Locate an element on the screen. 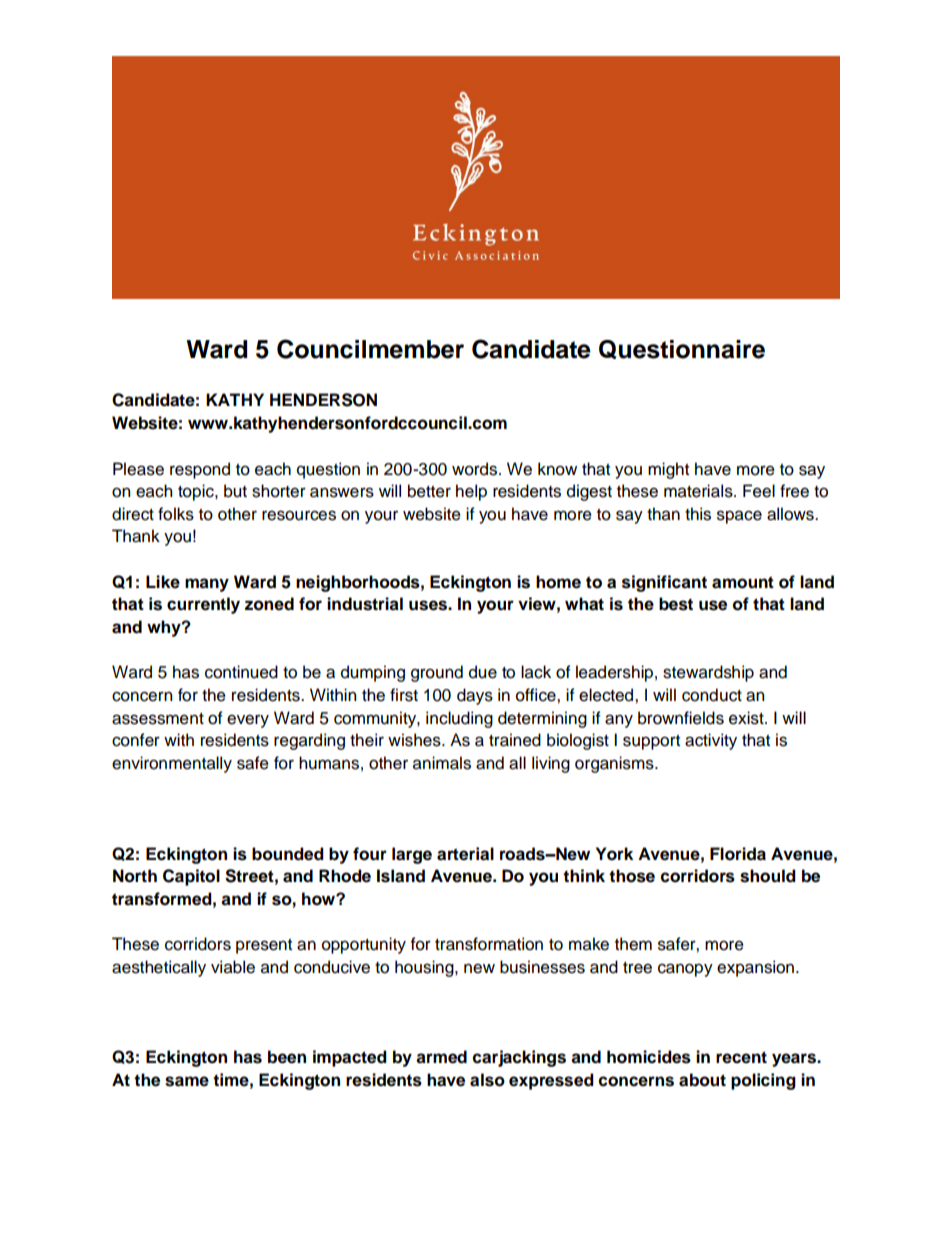  Capitol is located at coordinates (191, 877).
